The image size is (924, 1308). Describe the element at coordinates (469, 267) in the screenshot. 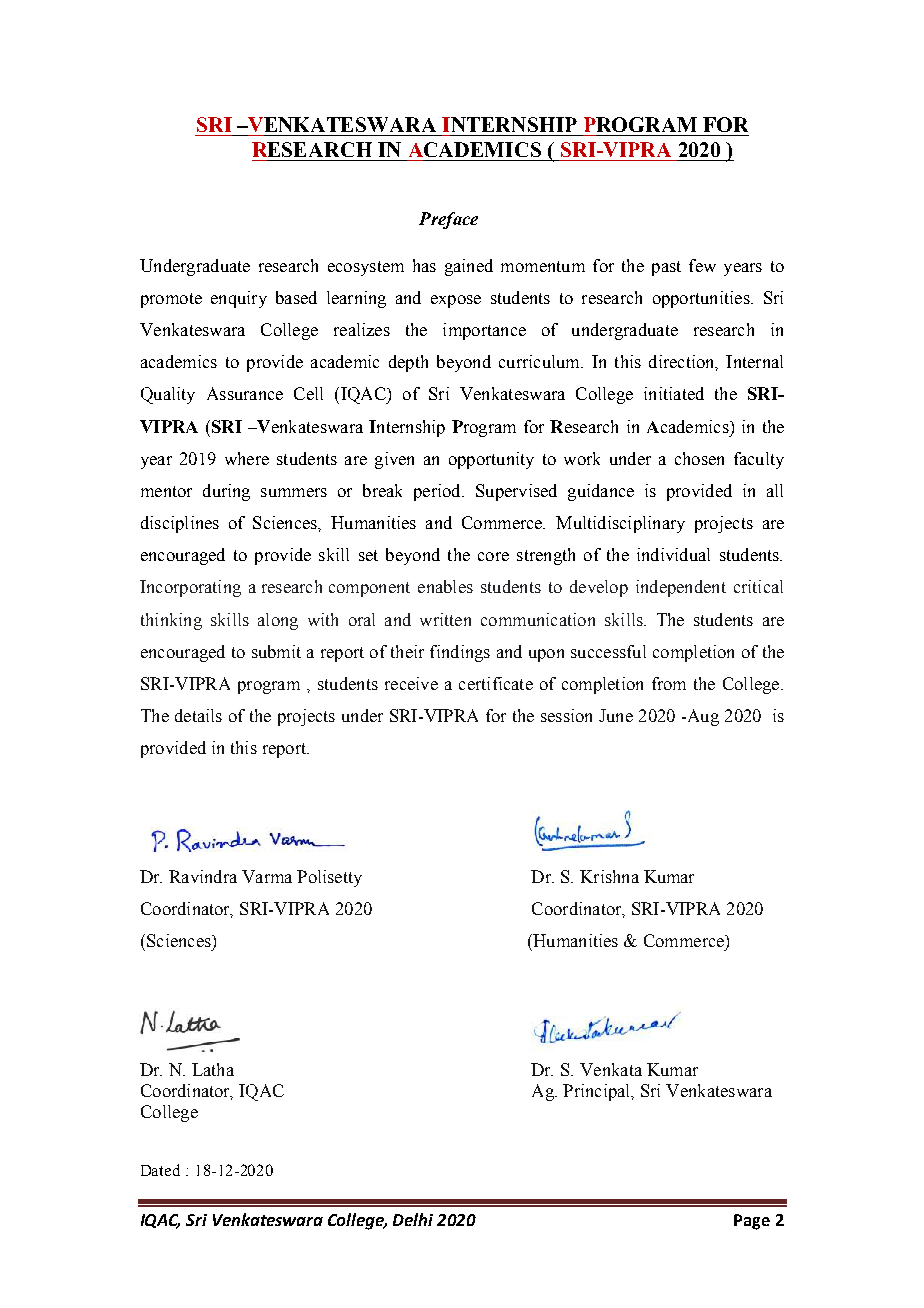

I see `gained` at that location.
